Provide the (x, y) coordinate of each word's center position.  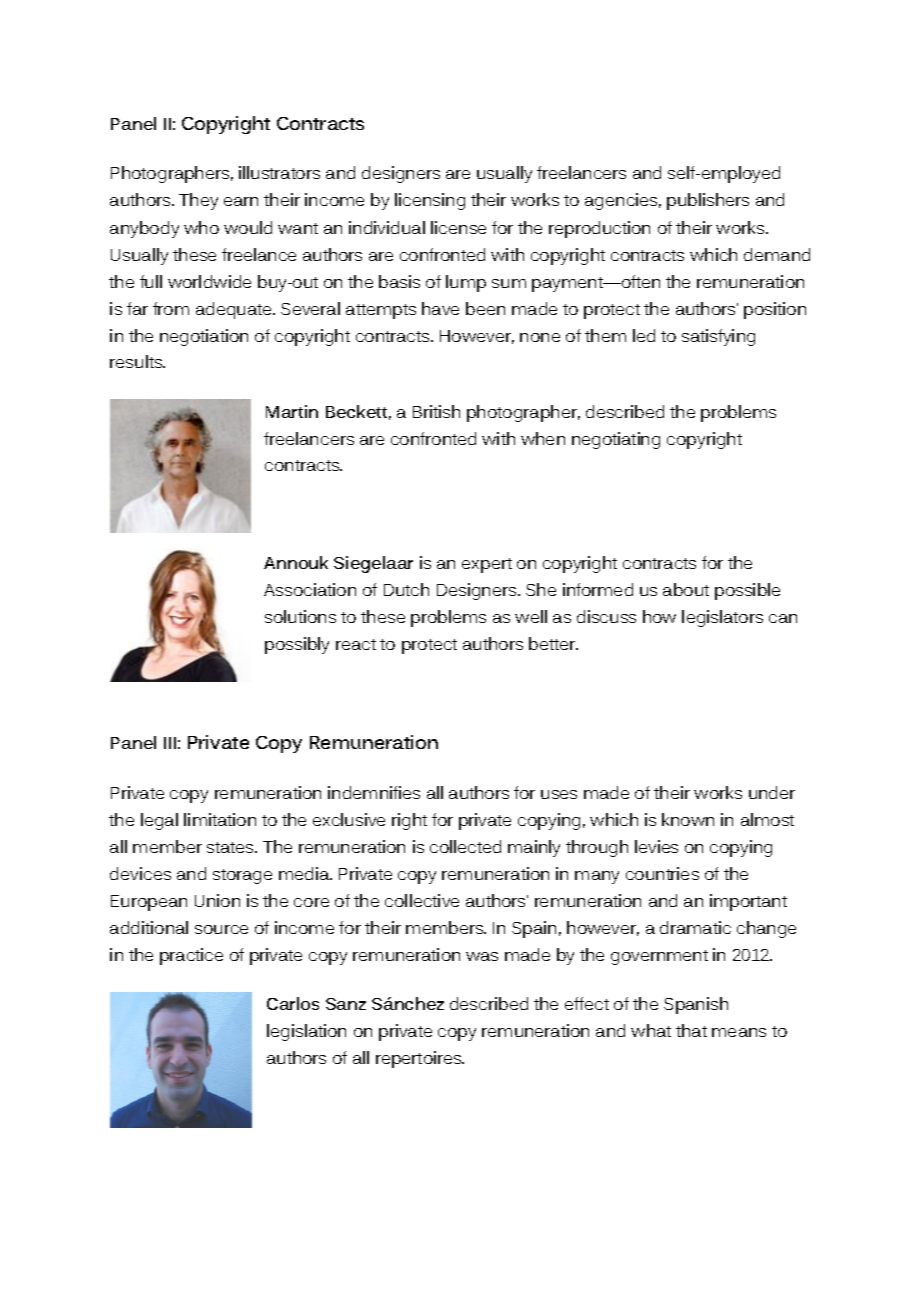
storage (242, 876)
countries (662, 873)
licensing (430, 201)
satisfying (718, 337)
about (686, 589)
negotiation (204, 337)
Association (310, 589)
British (436, 411)
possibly (297, 645)
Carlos (293, 1003)
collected (465, 846)
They (198, 201)
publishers (708, 201)
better (553, 643)
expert (487, 565)
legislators (722, 618)
